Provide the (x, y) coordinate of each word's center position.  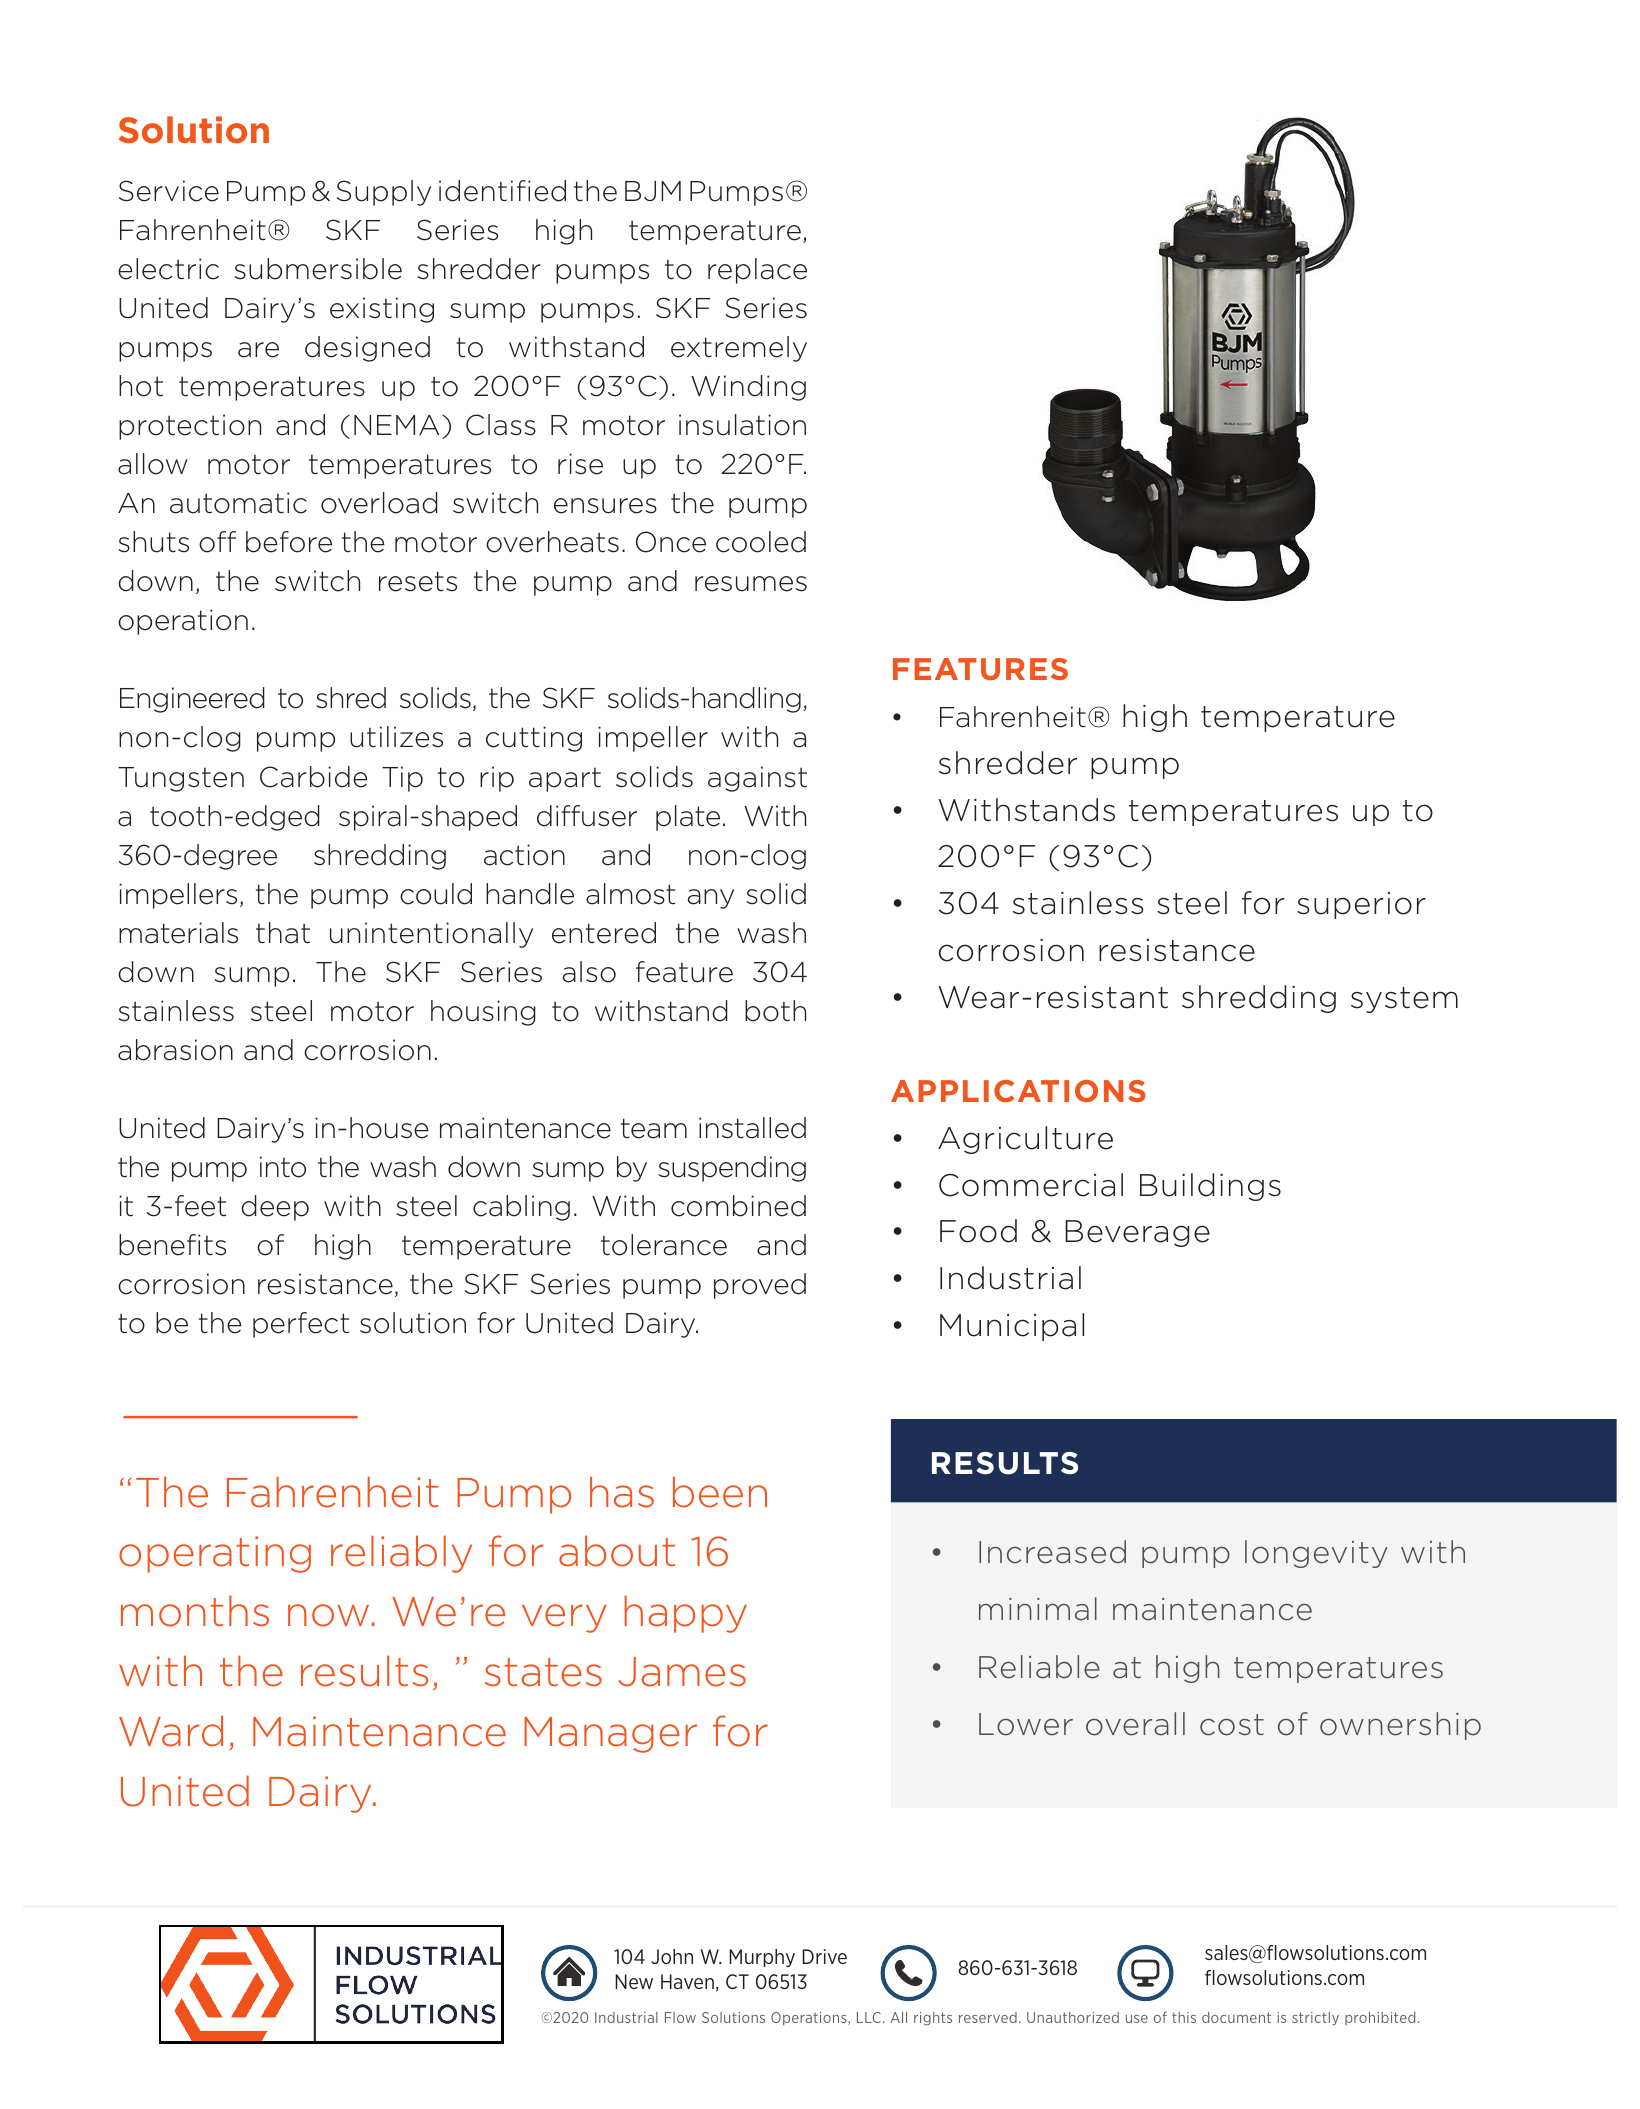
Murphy (762, 1958)
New (634, 1981)
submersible (318, 269)
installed (752, 1128)
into (283, 1167)
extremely (739, 349)
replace (757, 271)
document (1236, 2017)
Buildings (1210, 1187)
